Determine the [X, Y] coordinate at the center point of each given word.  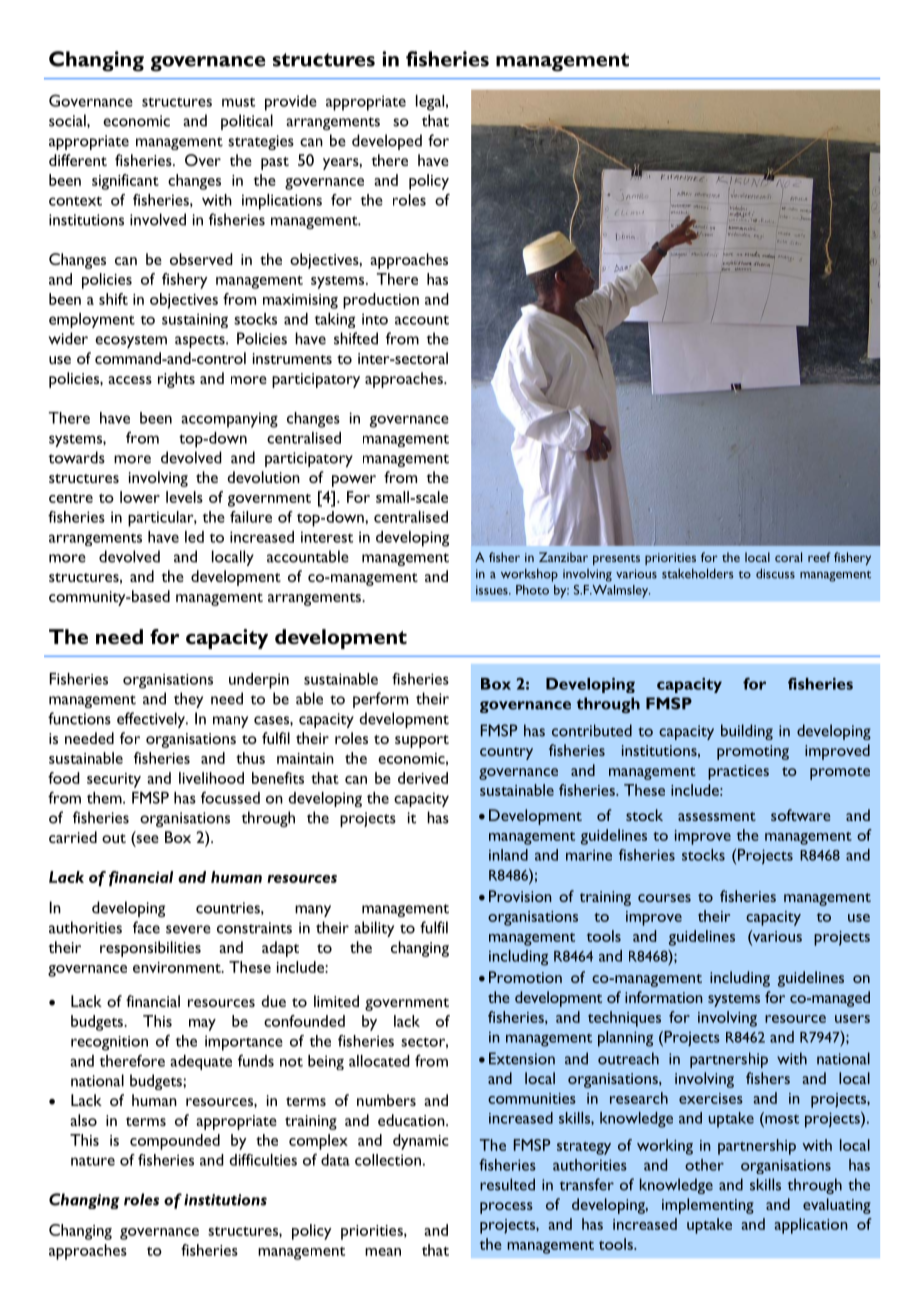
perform [380, 700]
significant [125, 182]
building [747, 732]
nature [93, 1161]
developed [387, 142]
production [381, 301]
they [188, 700]
